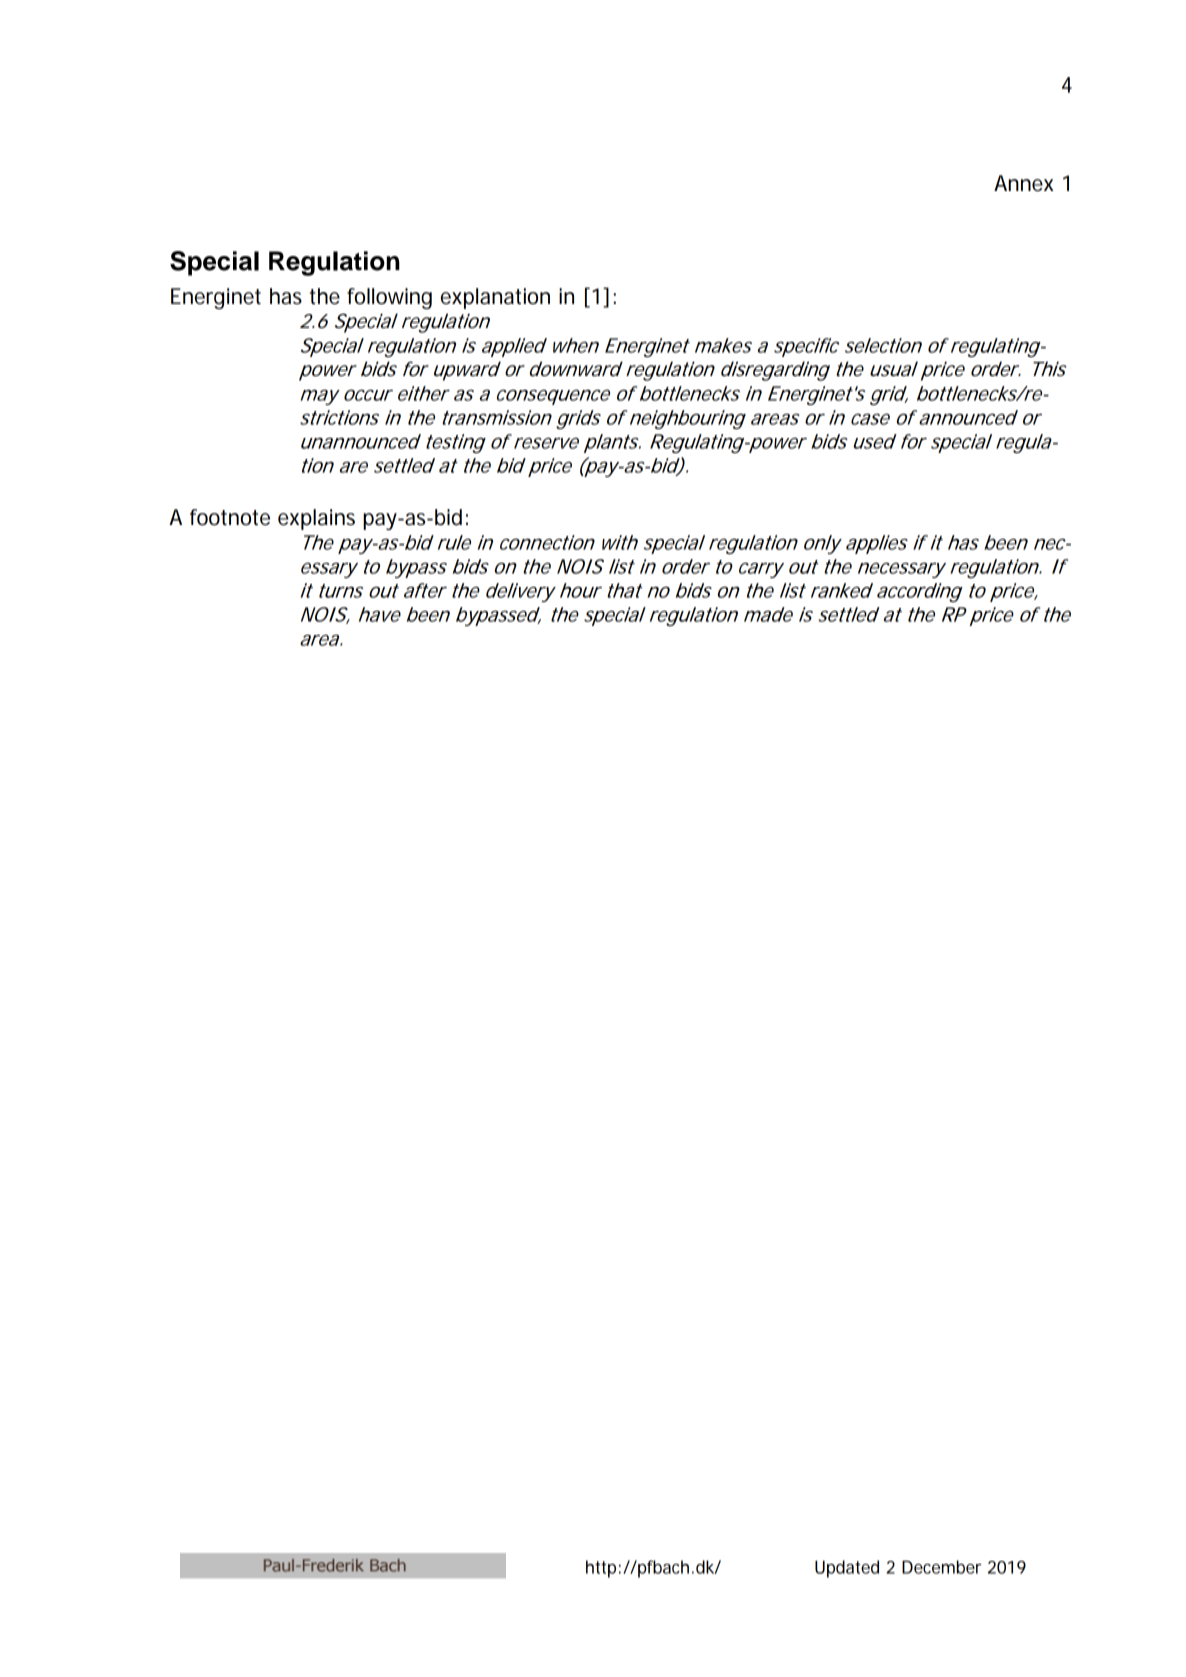  I want to click on following, so click(389, 298).
